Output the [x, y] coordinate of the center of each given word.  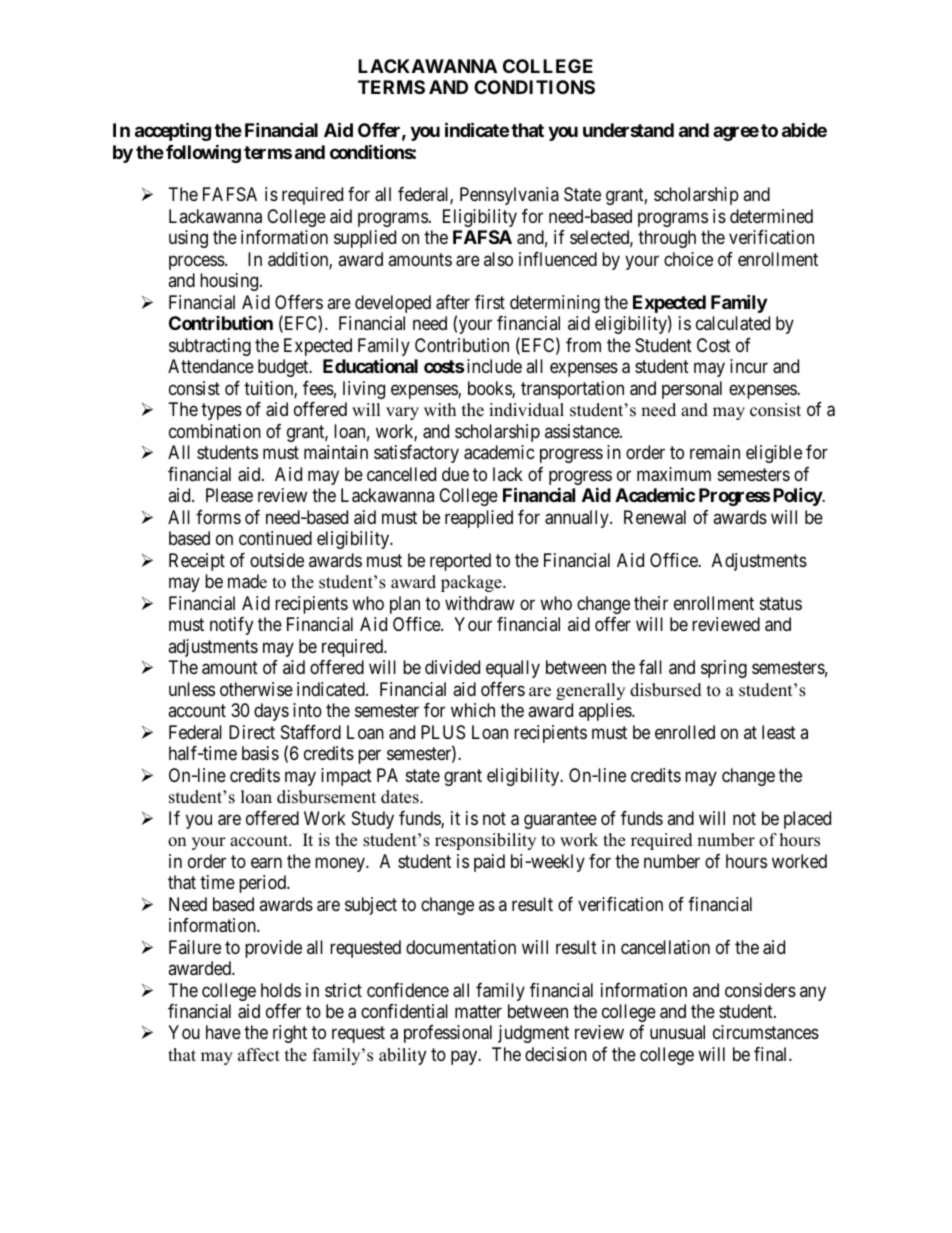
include [493, 366]
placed [807, 820]
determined [771, 216]
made [247, 581]
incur [749, 366]
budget [284, 368]
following [203, 153]
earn [266, 863]
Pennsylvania [509, 196]
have [223, 1032]
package [472, 583]
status [781, 603]
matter [478, 1011]
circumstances [766, 1032]
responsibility [485, 841]
